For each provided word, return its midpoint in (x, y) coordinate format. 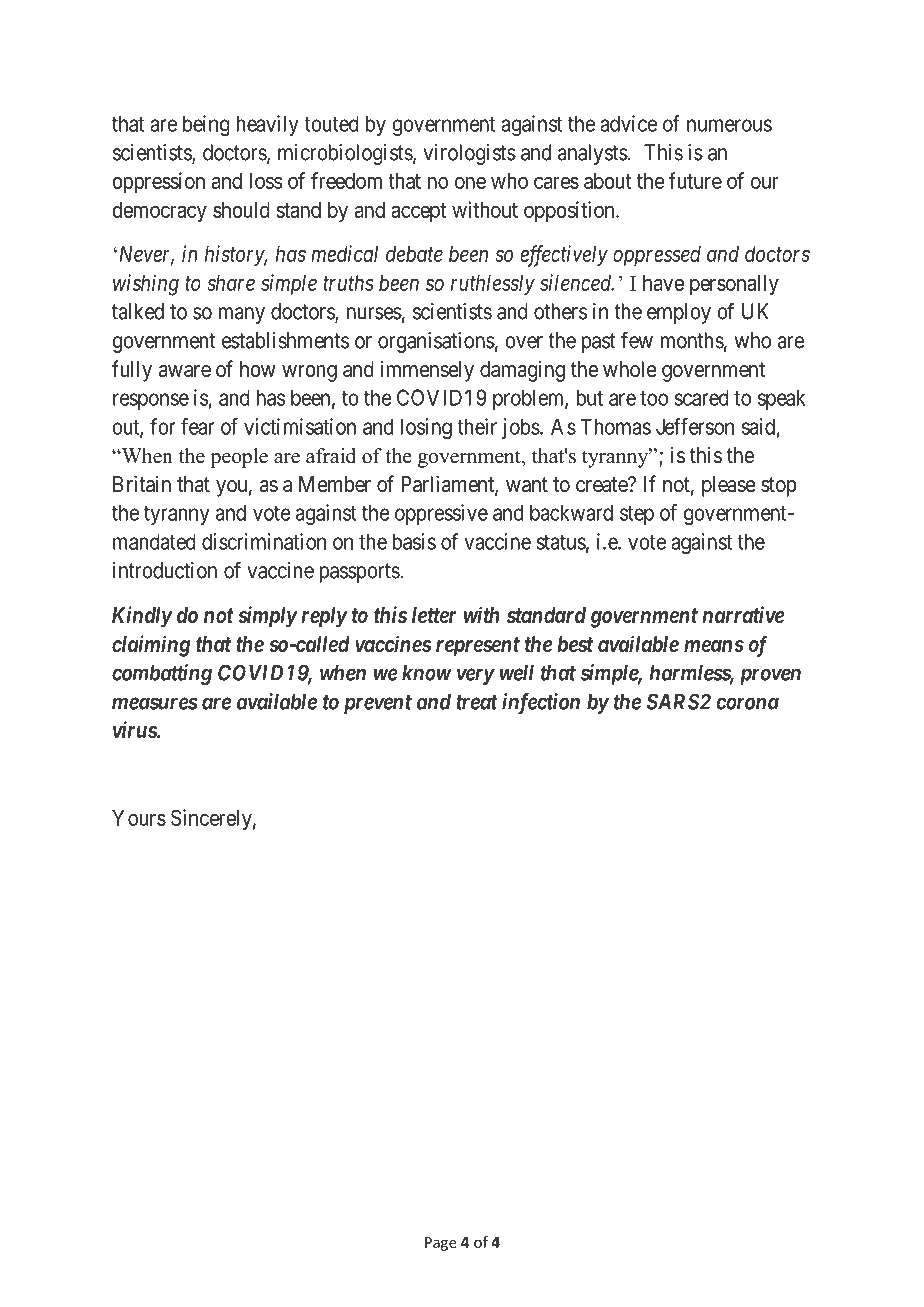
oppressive (441, 514)
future (695, 180)
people (239, 458)
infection (541, 703)
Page (441, 1244)
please (729, 486)
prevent (378, 704)
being (206, 125)
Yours (139, 818)
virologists (469, 154)
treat (477, 702)
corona (747, 703)
